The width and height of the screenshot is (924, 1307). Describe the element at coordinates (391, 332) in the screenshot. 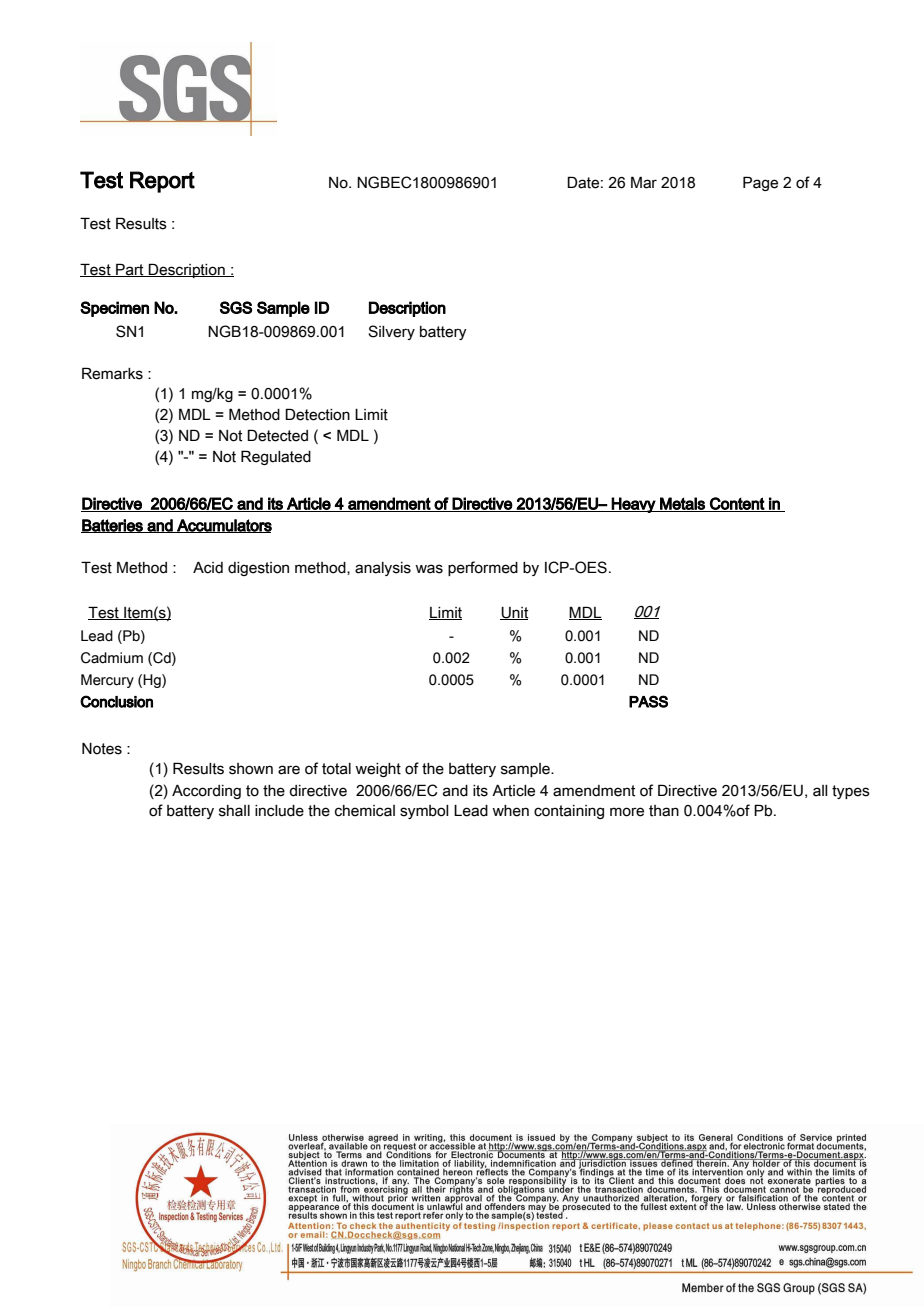

I see `Silvery` at that location.
